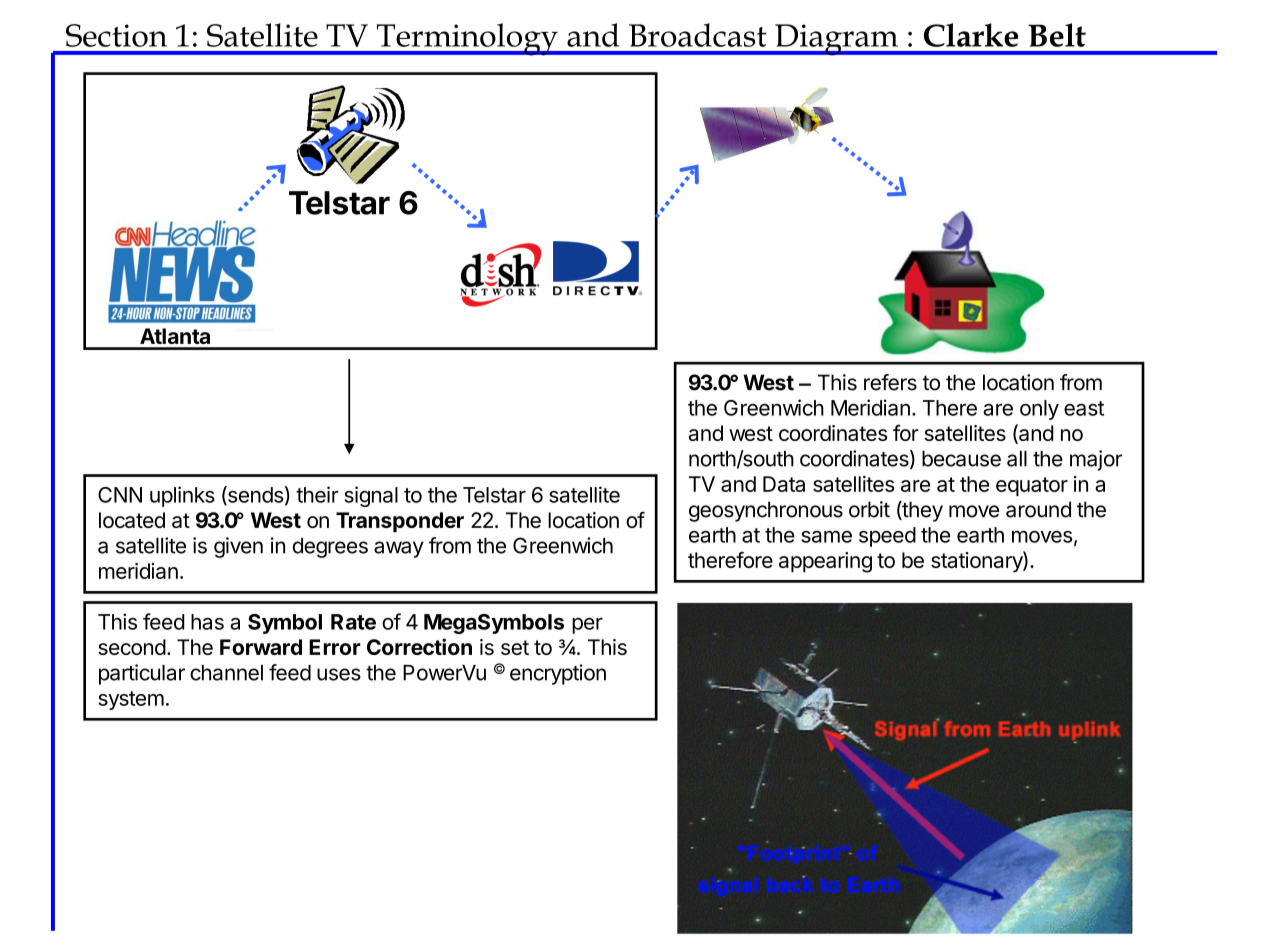 This screenshot has height=952, width=1270. What do you see at coordinates (558, 674) in the screenshot?
I see `encryption` at bounding box center [558, 674].
